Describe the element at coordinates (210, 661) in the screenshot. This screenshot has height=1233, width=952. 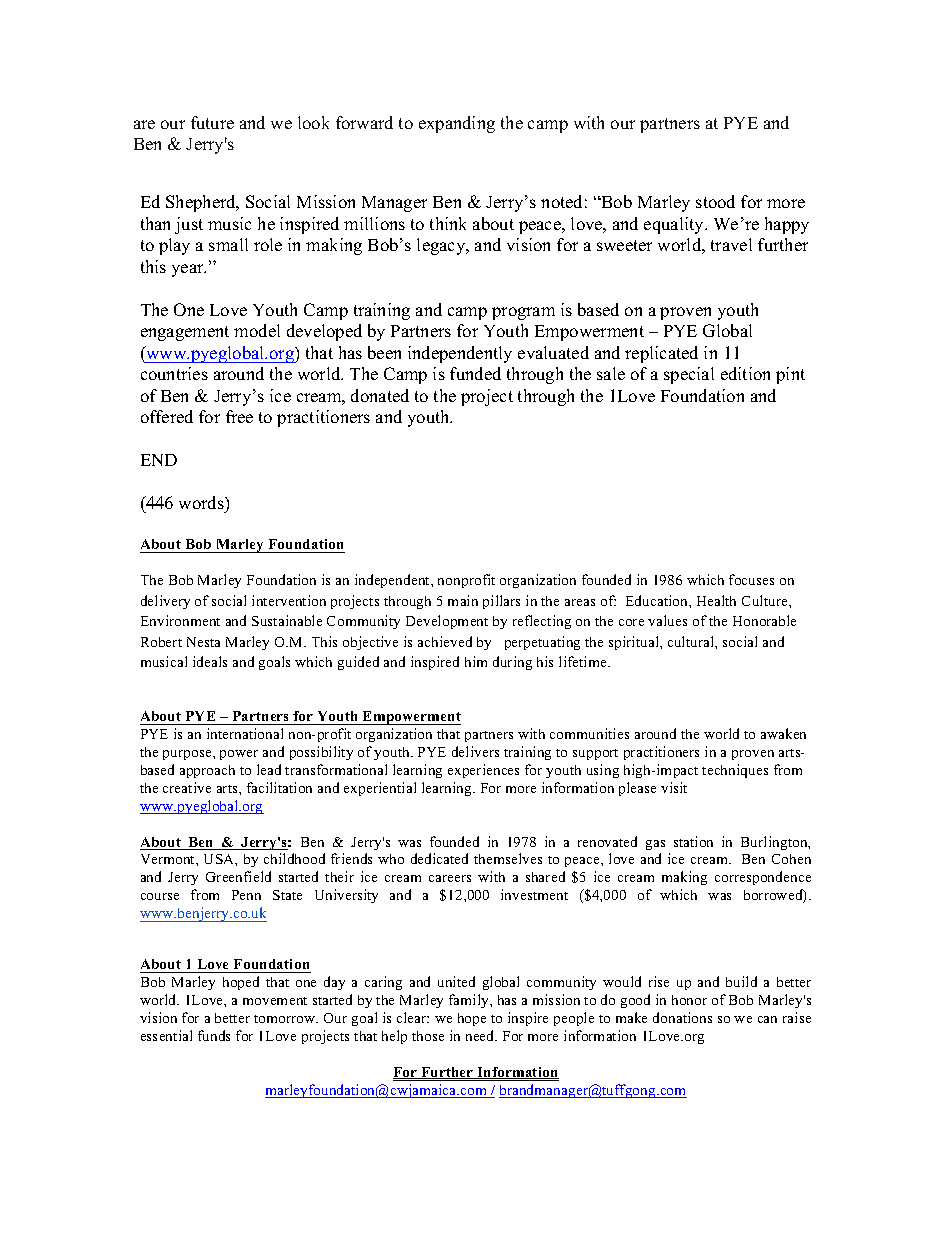
I see `ideals` at that location.
